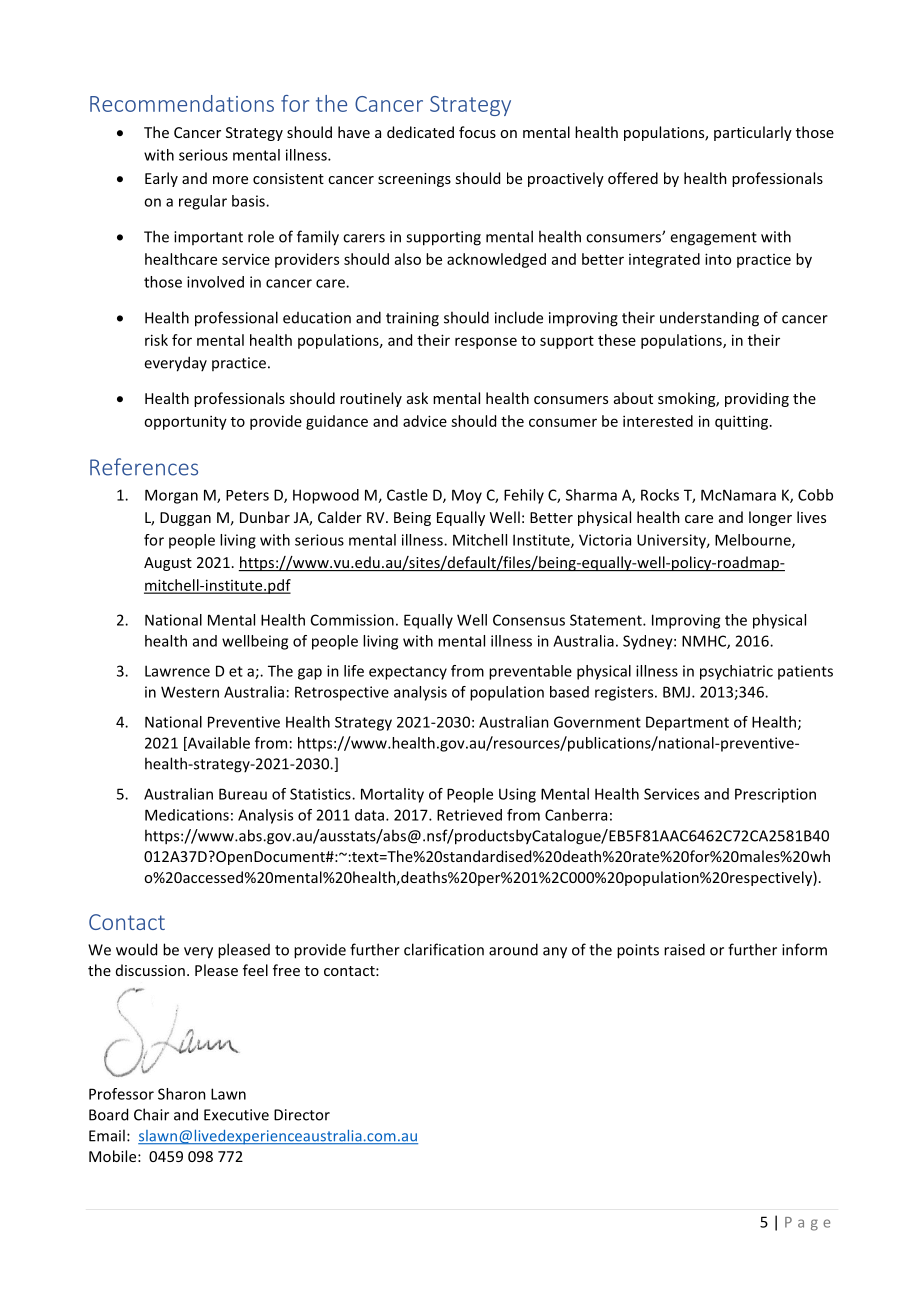 The width and height of the screenshot is (924, 1308). I want to click on Duggan, so click(185, 519).
